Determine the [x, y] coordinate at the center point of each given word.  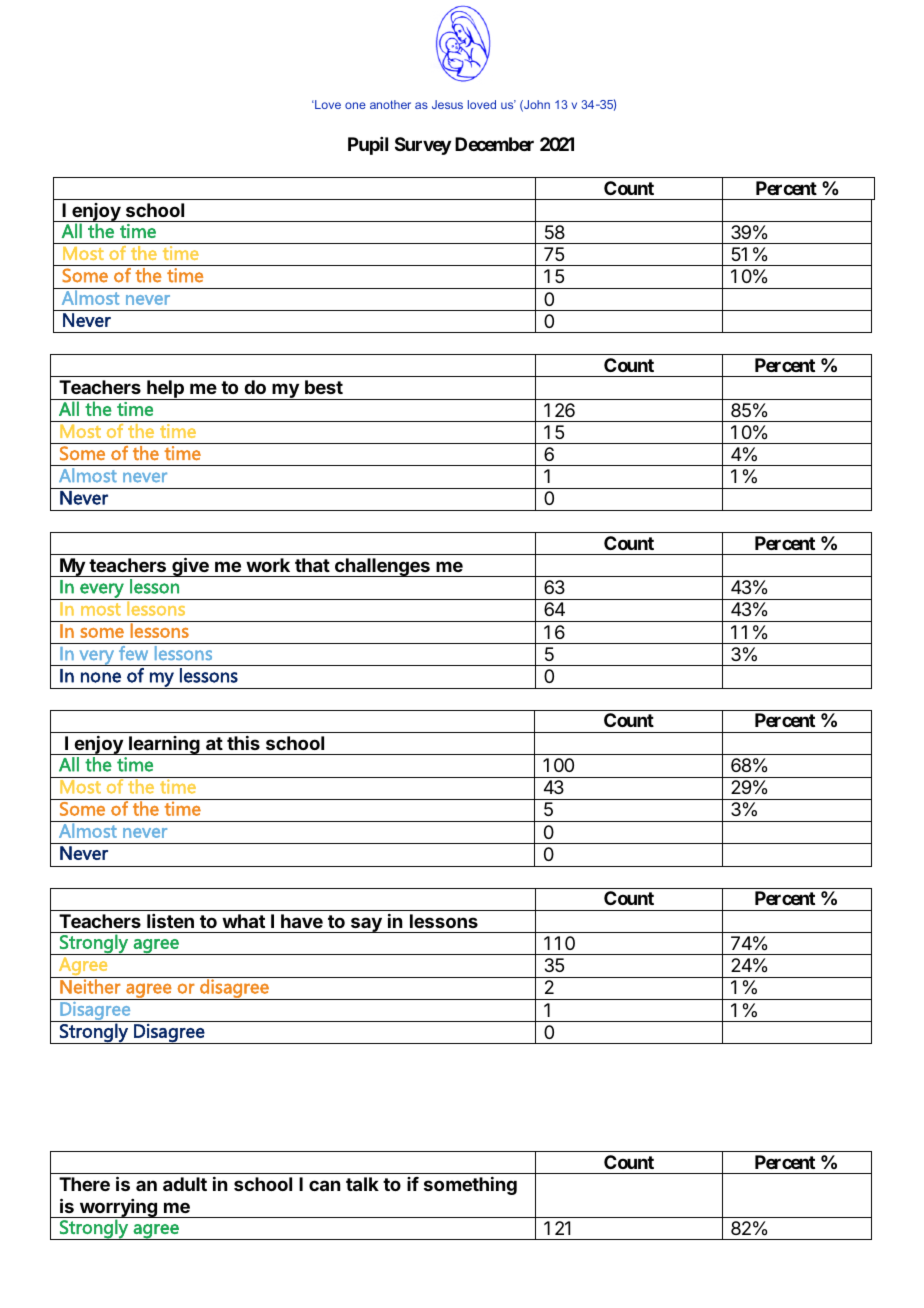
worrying [118, 1209]
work [268, 565]
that [312, 565]
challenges [382, 567]
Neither [90, 985]
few [133, 653]
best [324, 387]
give [190, 567]
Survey [423, 146]
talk [362, 1184]
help [165, 390]
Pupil [368, 146]
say [366, 925]
